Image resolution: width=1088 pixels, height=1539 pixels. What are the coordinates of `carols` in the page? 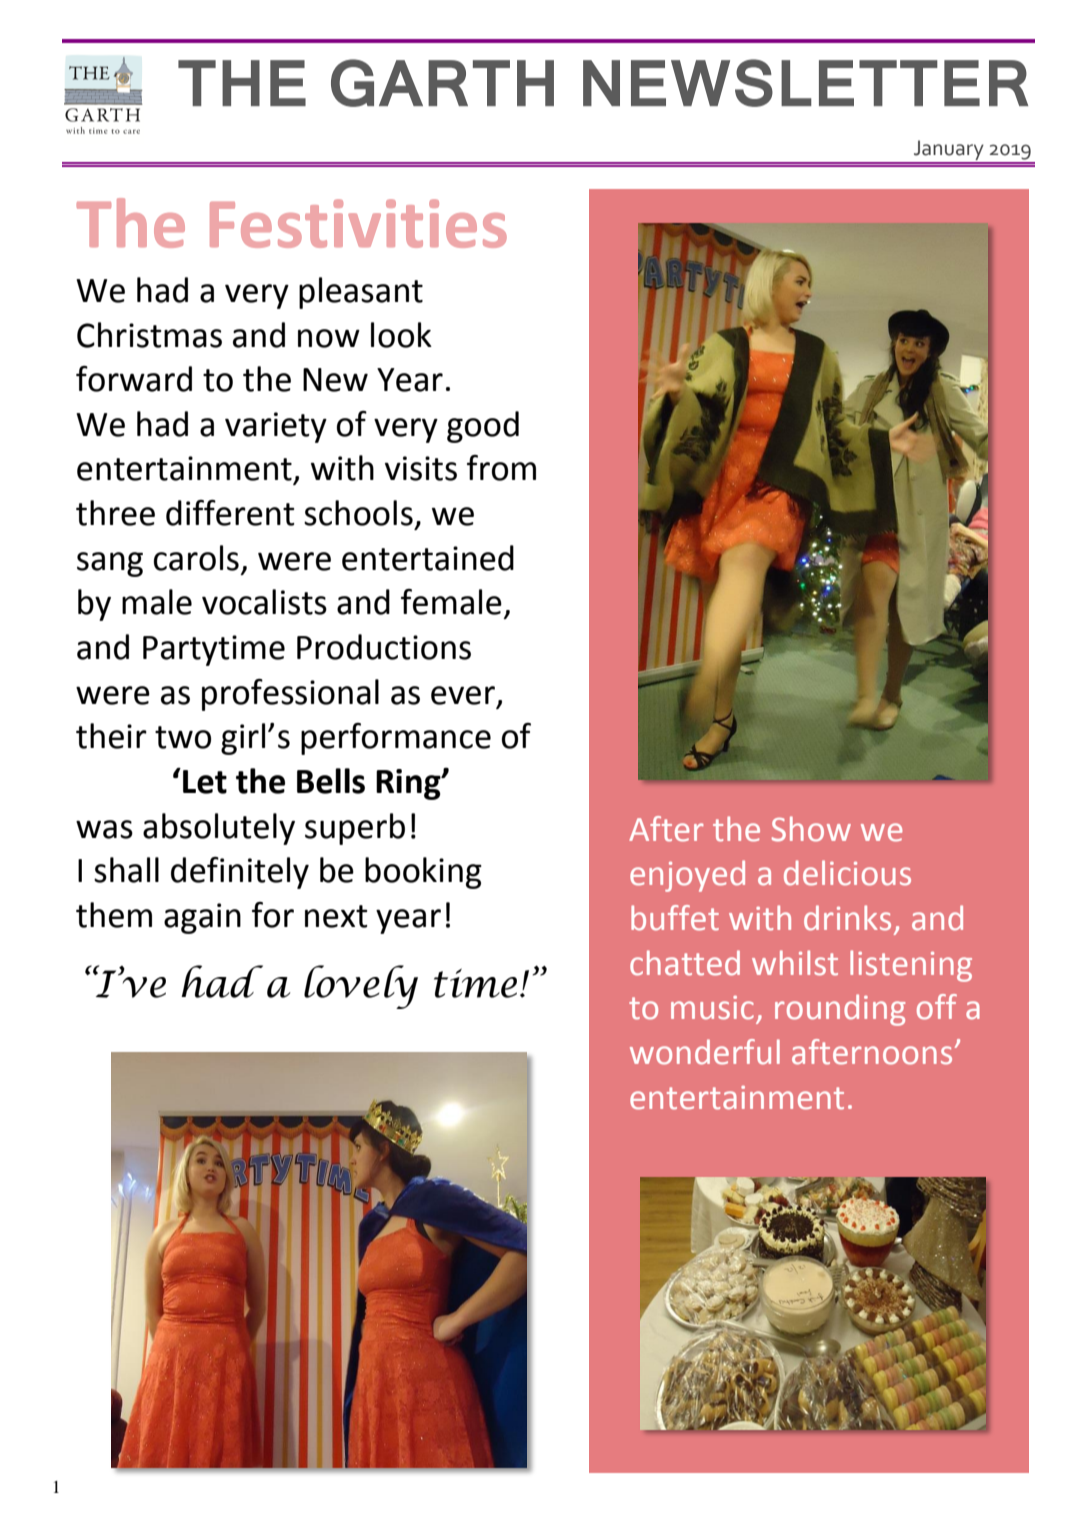 It's located at (196, 558).
